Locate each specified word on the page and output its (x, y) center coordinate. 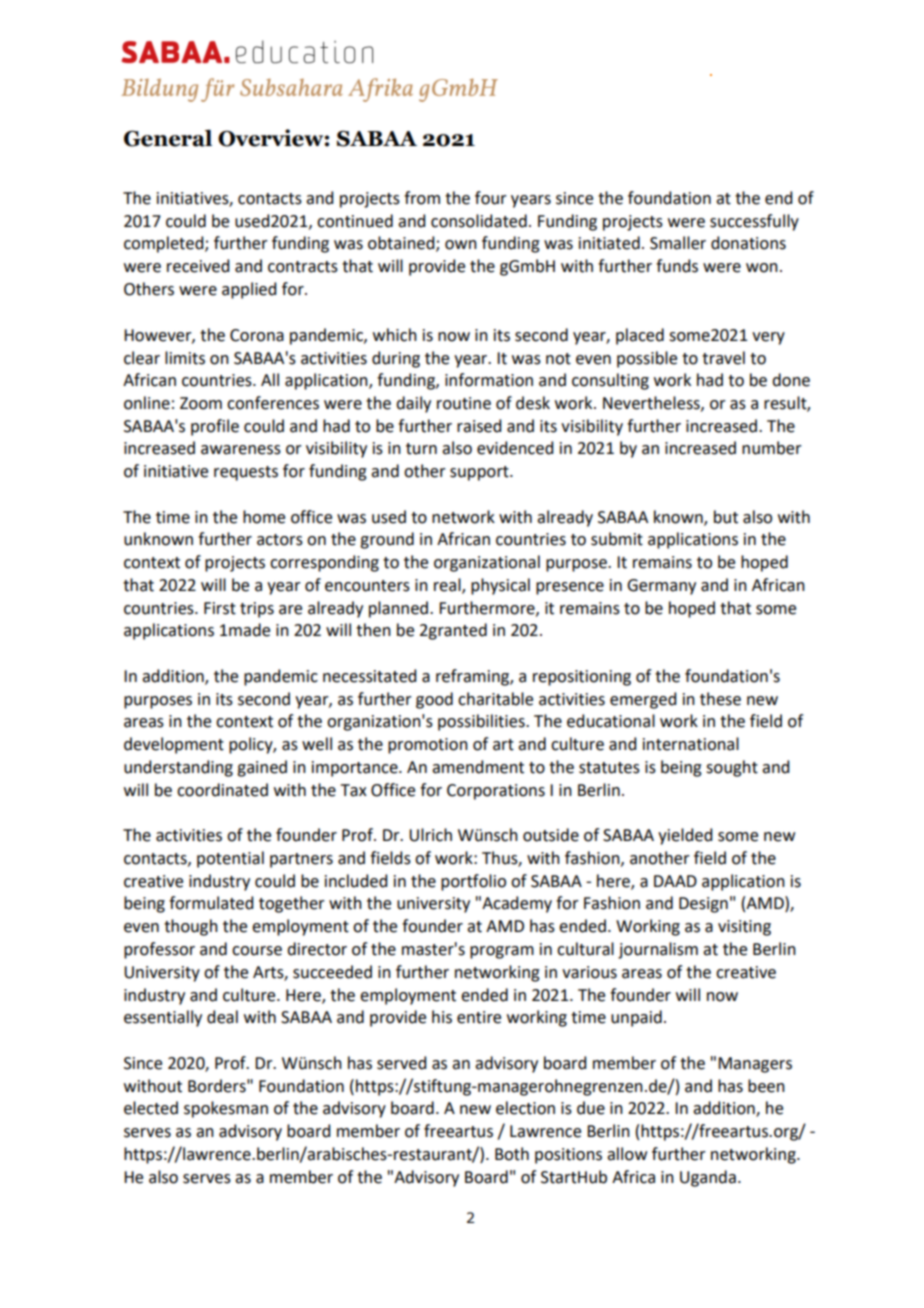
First (220, 608)
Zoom (201, 403)
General (168, 138)
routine (464, 403)
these (720, 699)
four (491, 198)
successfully (754, 222)
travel (723, 358)
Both (512, 1154)
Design (703, 905)
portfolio (473, 882)
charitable (495, 699)
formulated (211, 903)
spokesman (226, 1109)
